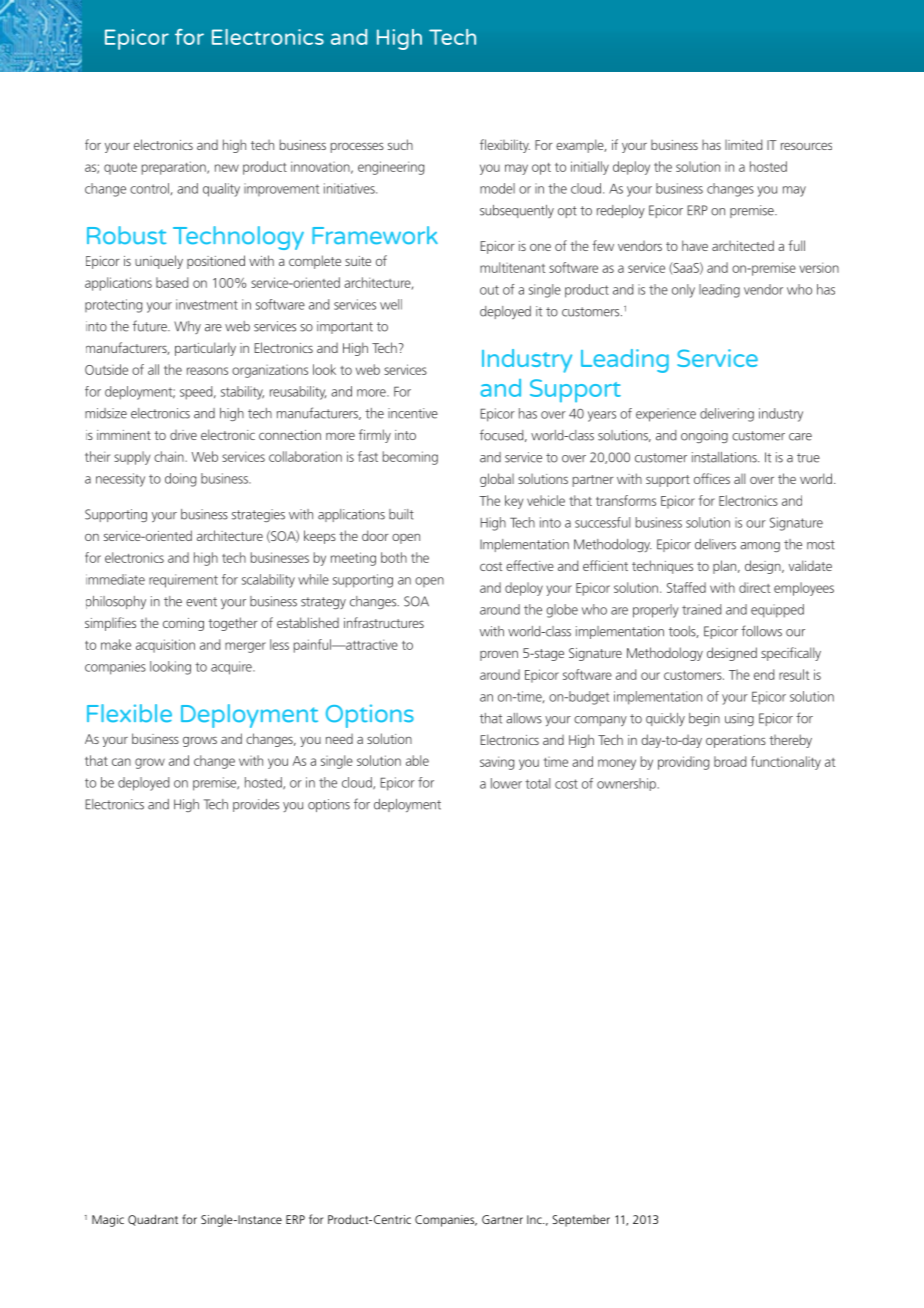  I want to click on acquire, so click(232, 668).
